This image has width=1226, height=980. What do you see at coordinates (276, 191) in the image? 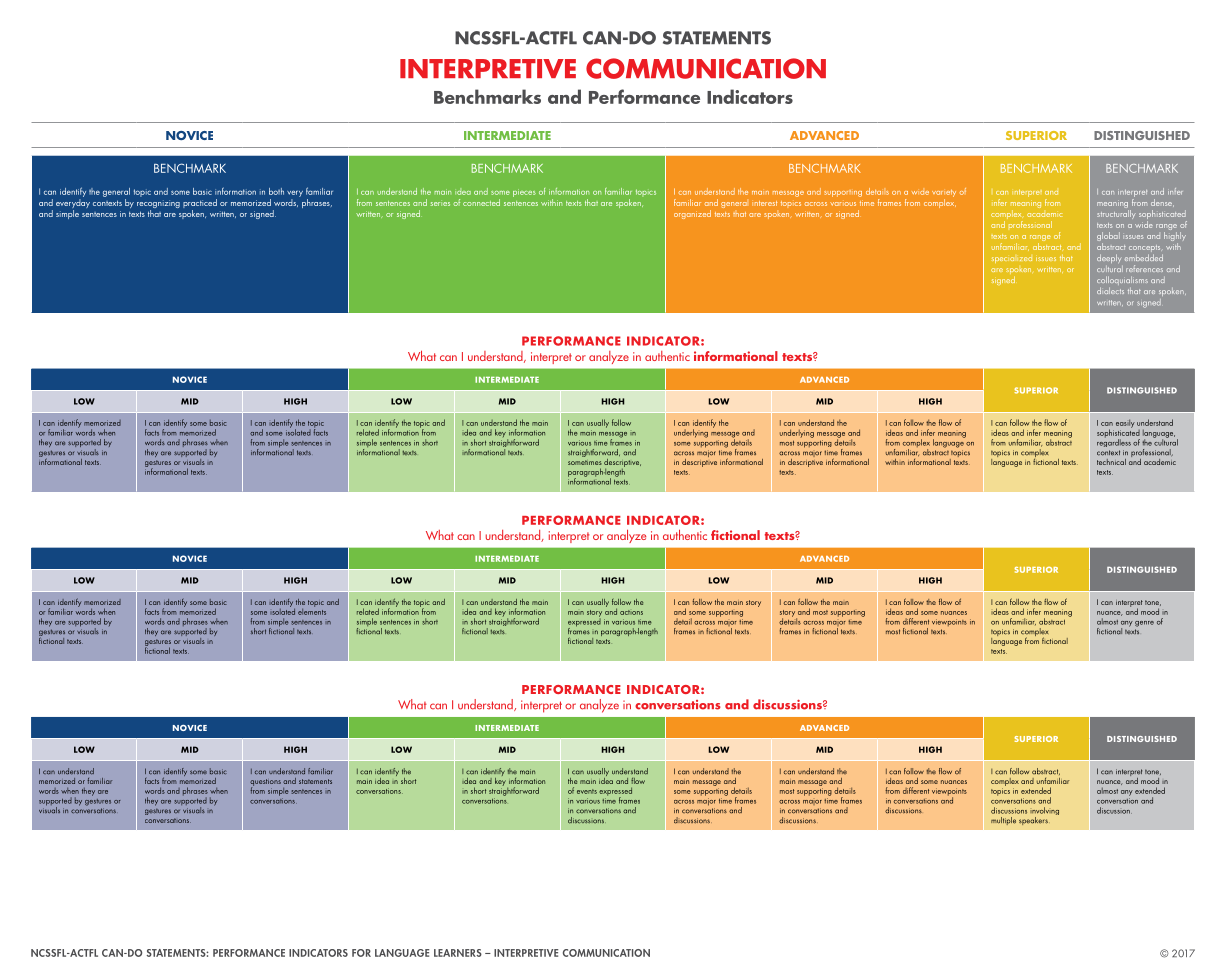
I see `both` at bounding box center [276, 191].
